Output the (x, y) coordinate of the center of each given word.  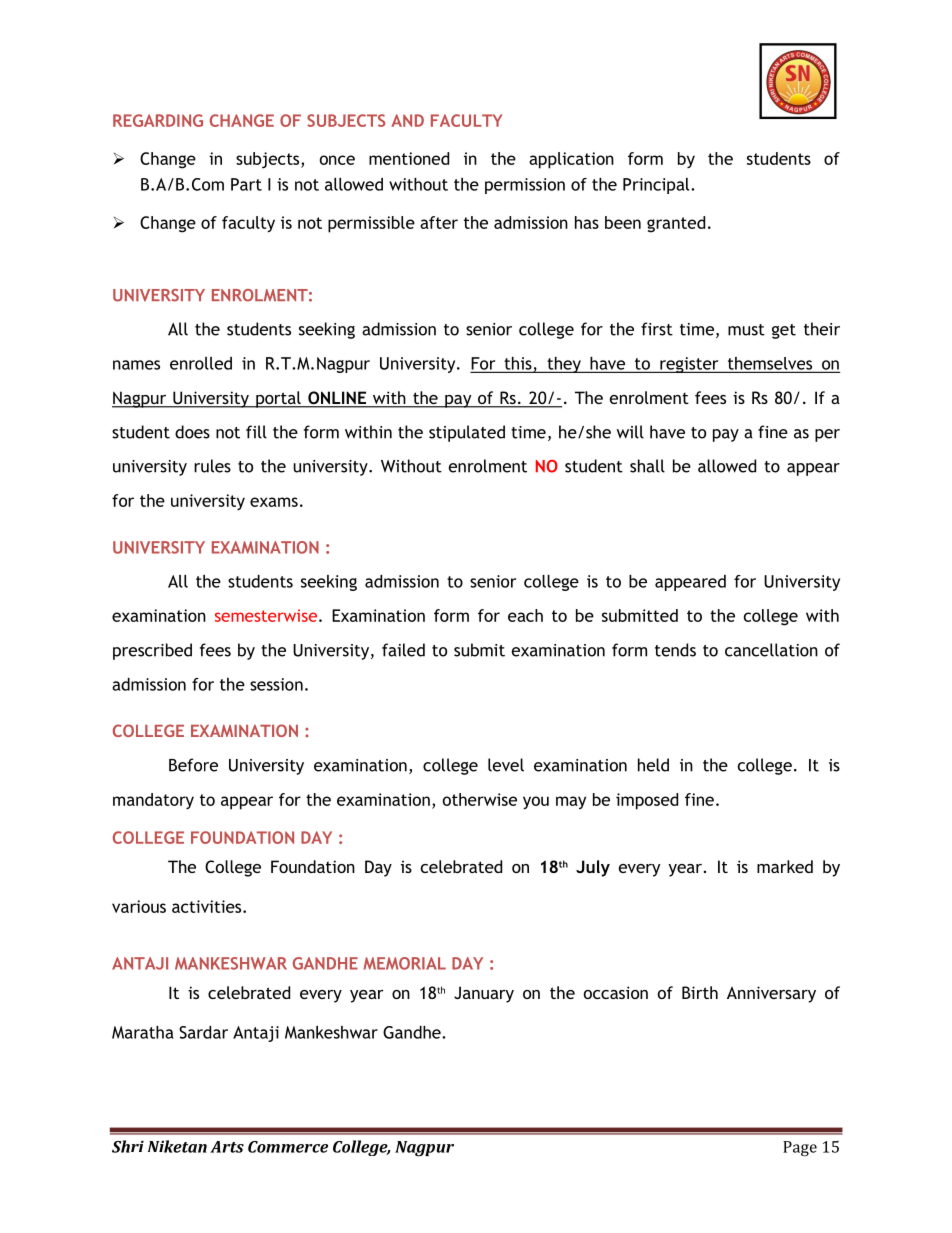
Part (246, 184)
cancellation (771, 650)
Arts (227, 1147)
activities (208, 906)
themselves (770, 364)
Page (800, 1148)
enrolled (201, 363)
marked (785, 866)
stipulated (467, 433)
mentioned (409, 158)
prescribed (152, 651)
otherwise (480, 799)
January (484, 994)
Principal (657, 186)
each (525, 615)
